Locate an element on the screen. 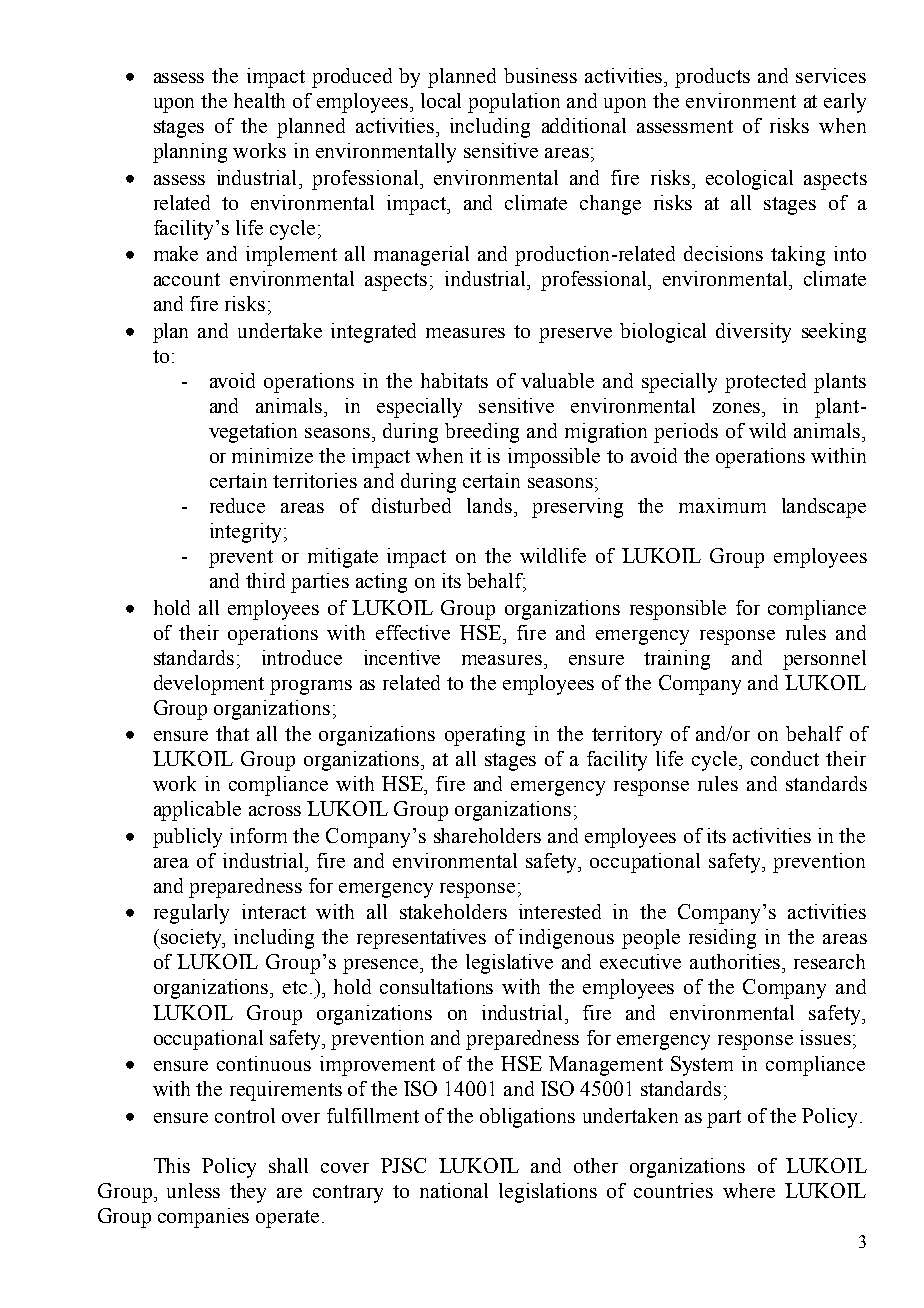 This screenshot has width=924, height=1308. conduct is located at coordinates (785, 758).
